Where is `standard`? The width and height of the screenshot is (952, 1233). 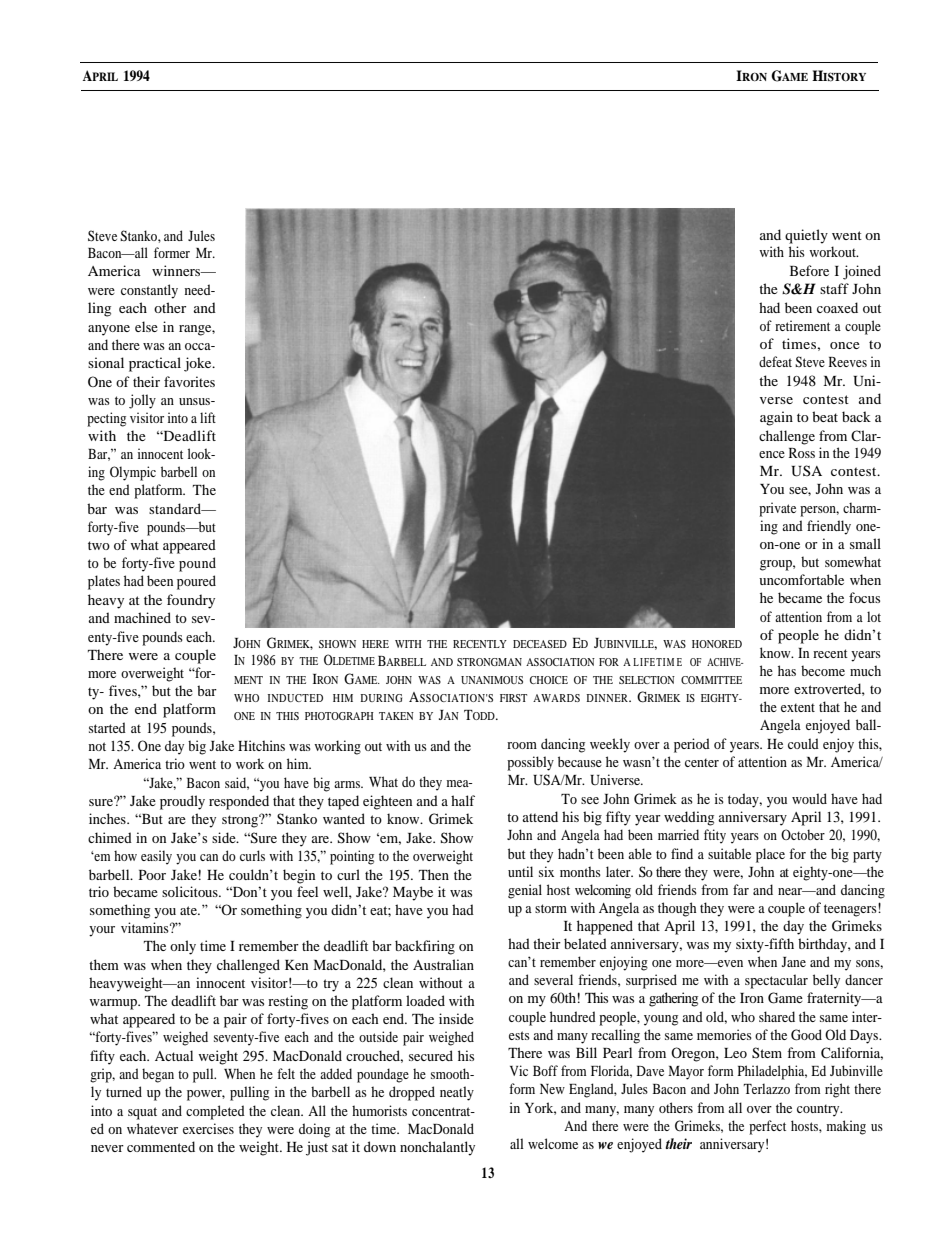 standard is located at coordinates (176, 508).
